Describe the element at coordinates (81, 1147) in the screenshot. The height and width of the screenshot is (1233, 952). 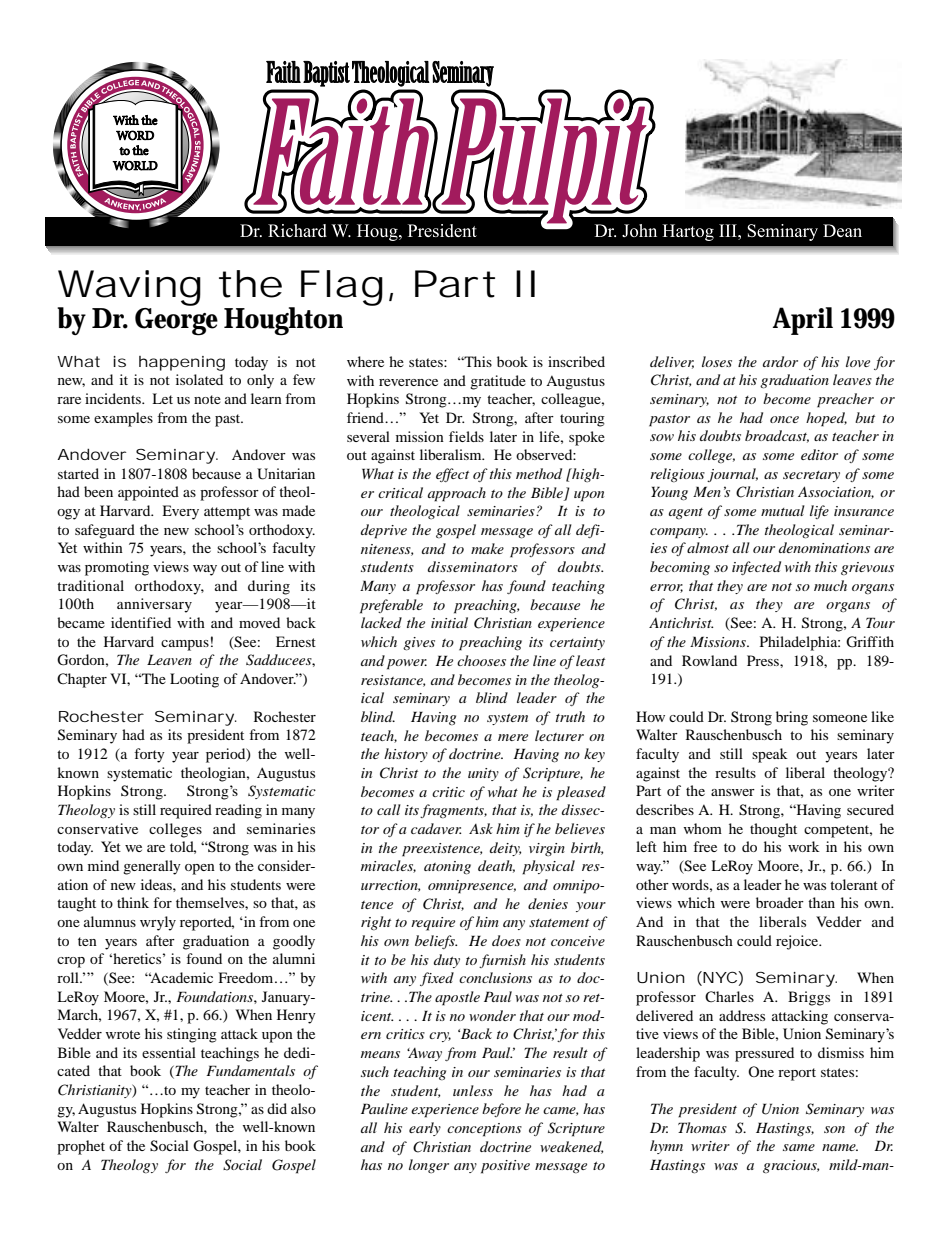
I see `prophet` at that location.
